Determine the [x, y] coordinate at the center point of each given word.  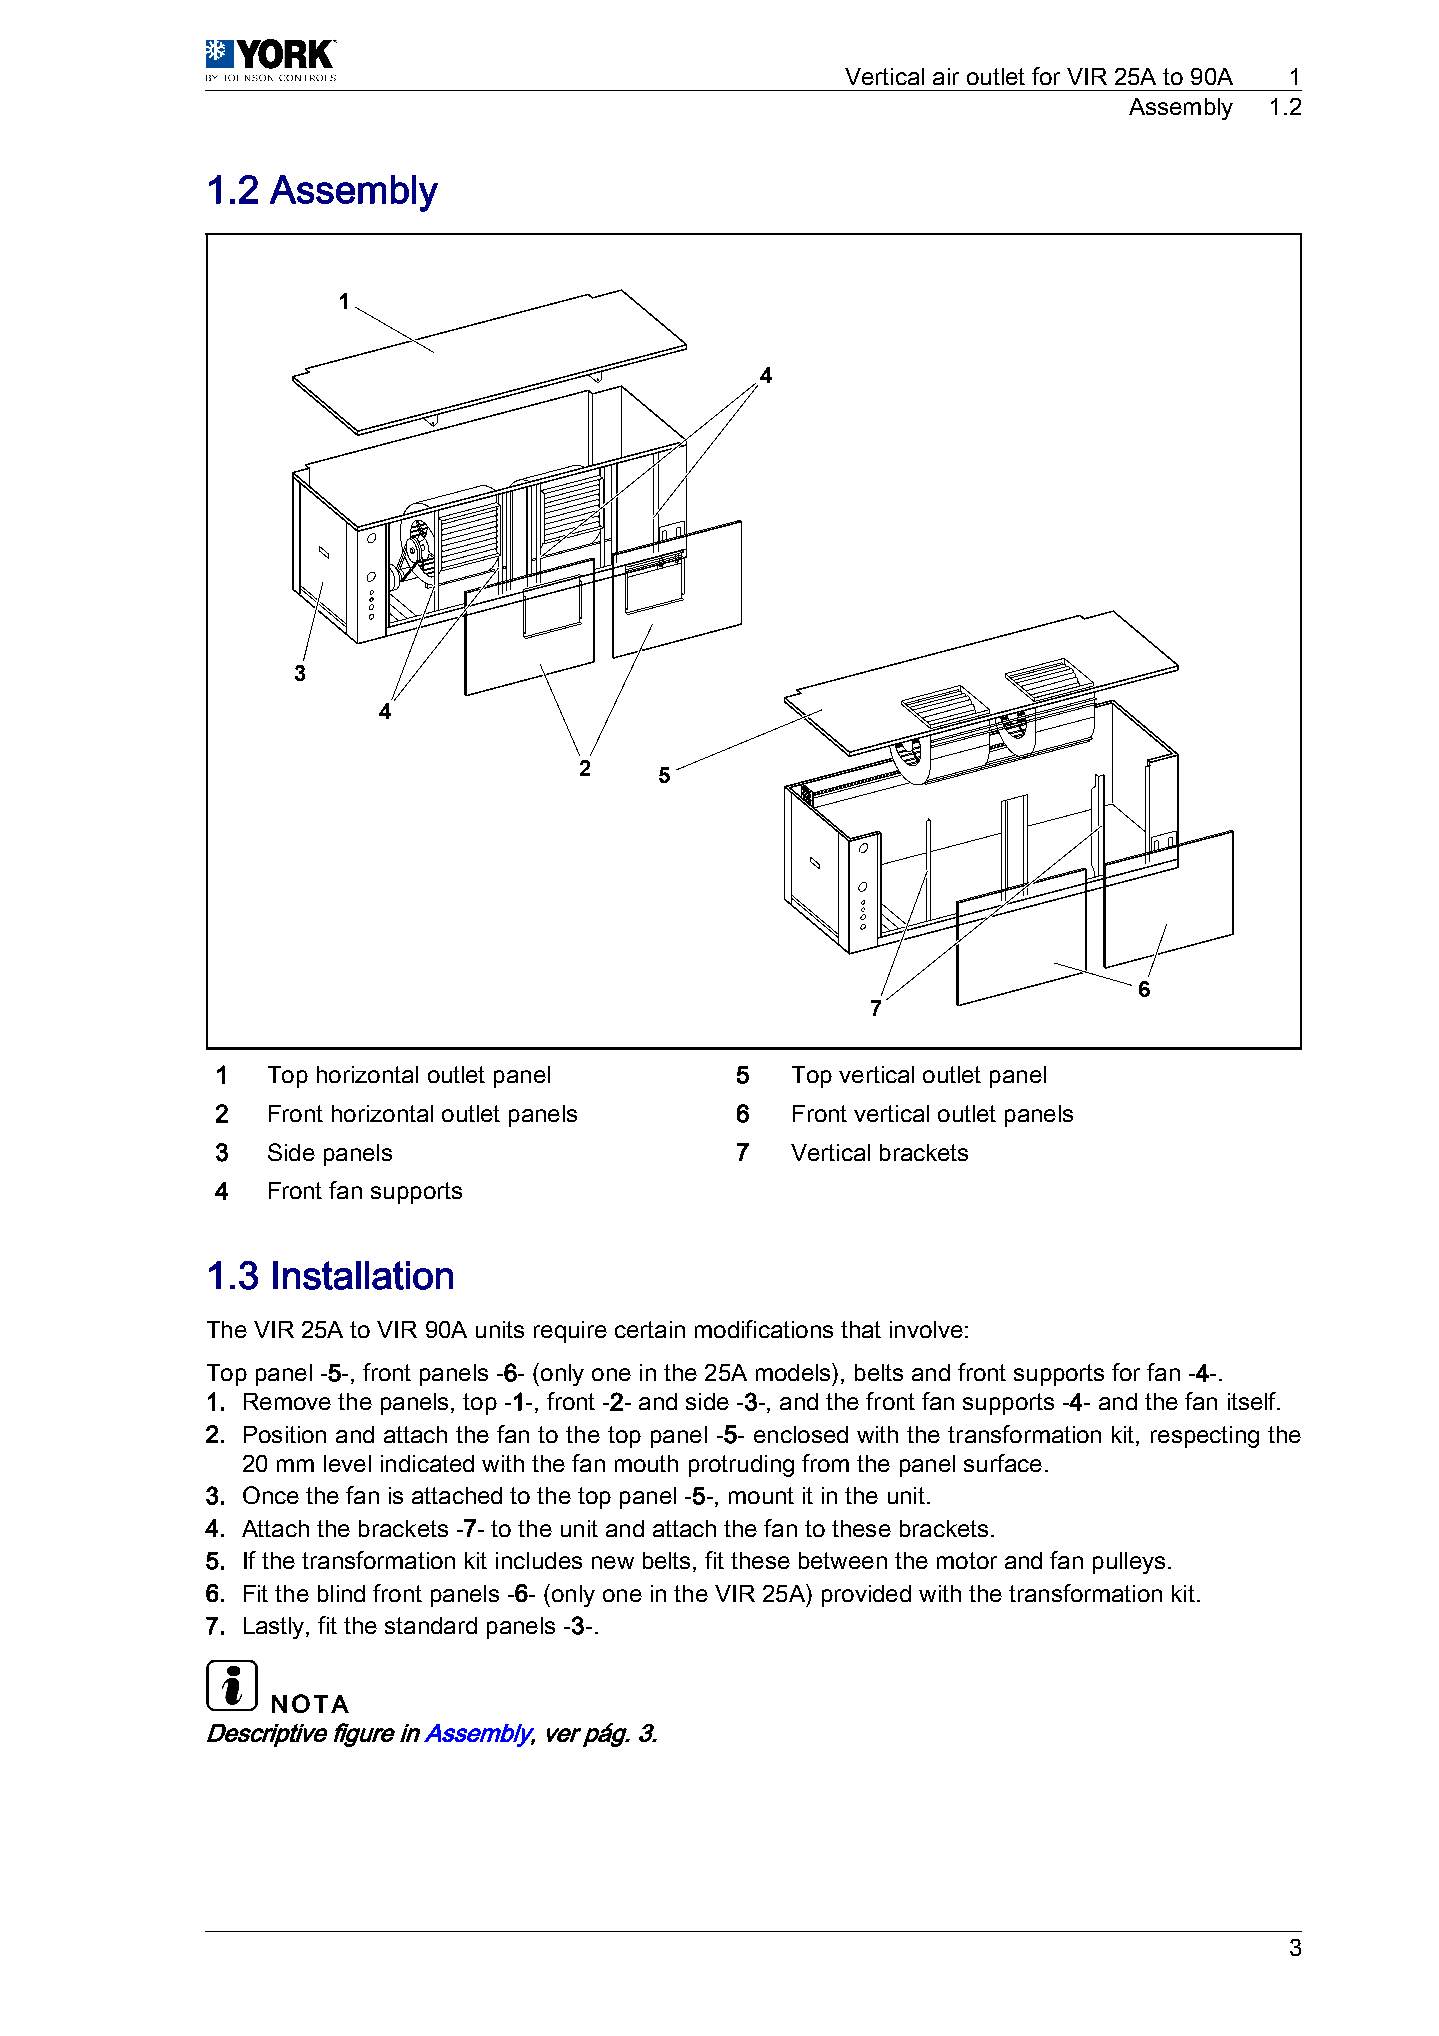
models [794, 1372]
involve [926, 1329]
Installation [363, 1275]
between [843, 1560]
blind [341, 1593]
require [570, 1332]
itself [1253, 1401]
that [861, 1329]
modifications [764, 1329]
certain [650, 1329]
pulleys [1129, 1563]
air [946, 76]
